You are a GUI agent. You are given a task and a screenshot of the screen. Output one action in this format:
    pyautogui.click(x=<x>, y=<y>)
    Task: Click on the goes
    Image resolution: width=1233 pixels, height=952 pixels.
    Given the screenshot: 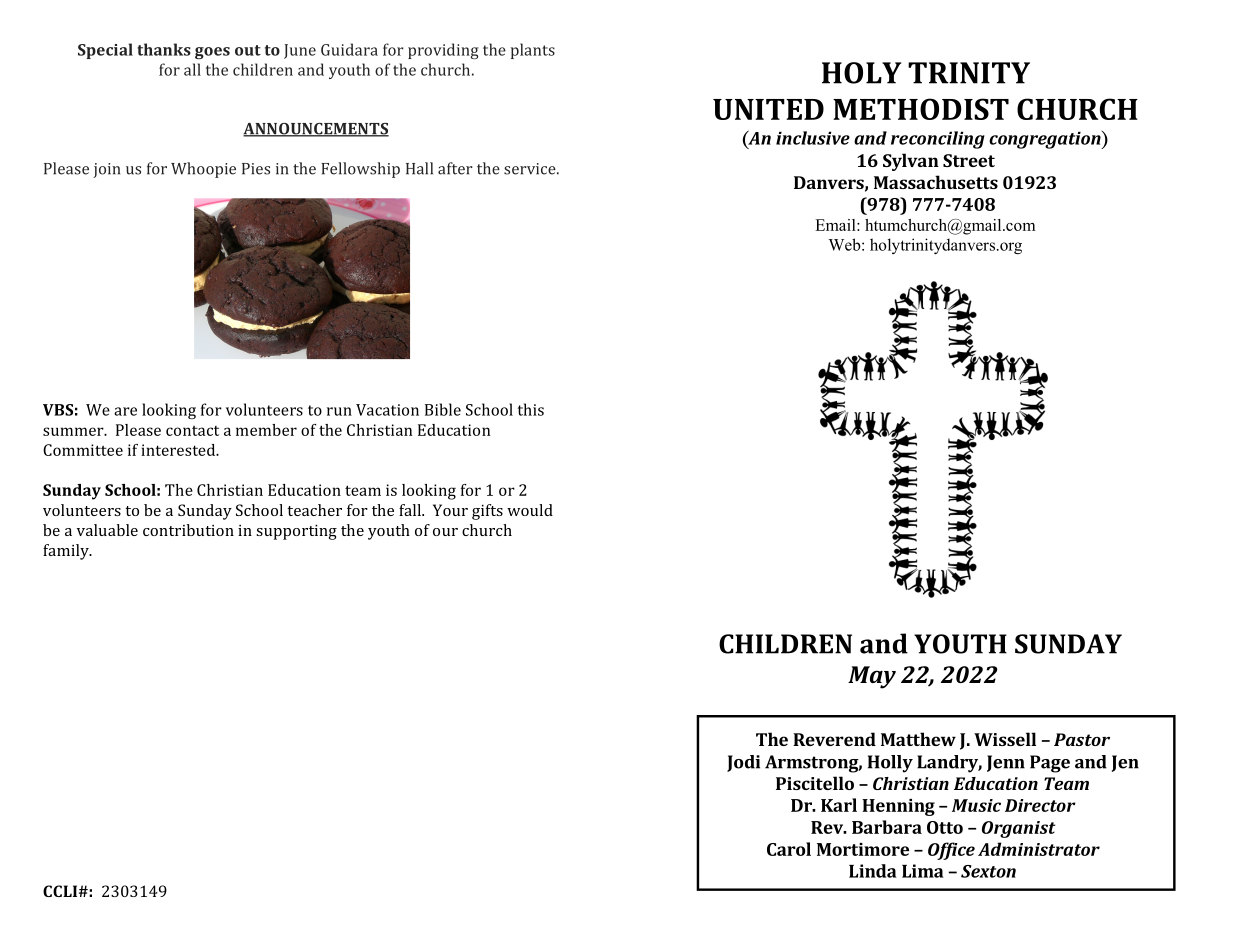 What is the action you would take?
    pyautogui.click(x=212, y=53)
